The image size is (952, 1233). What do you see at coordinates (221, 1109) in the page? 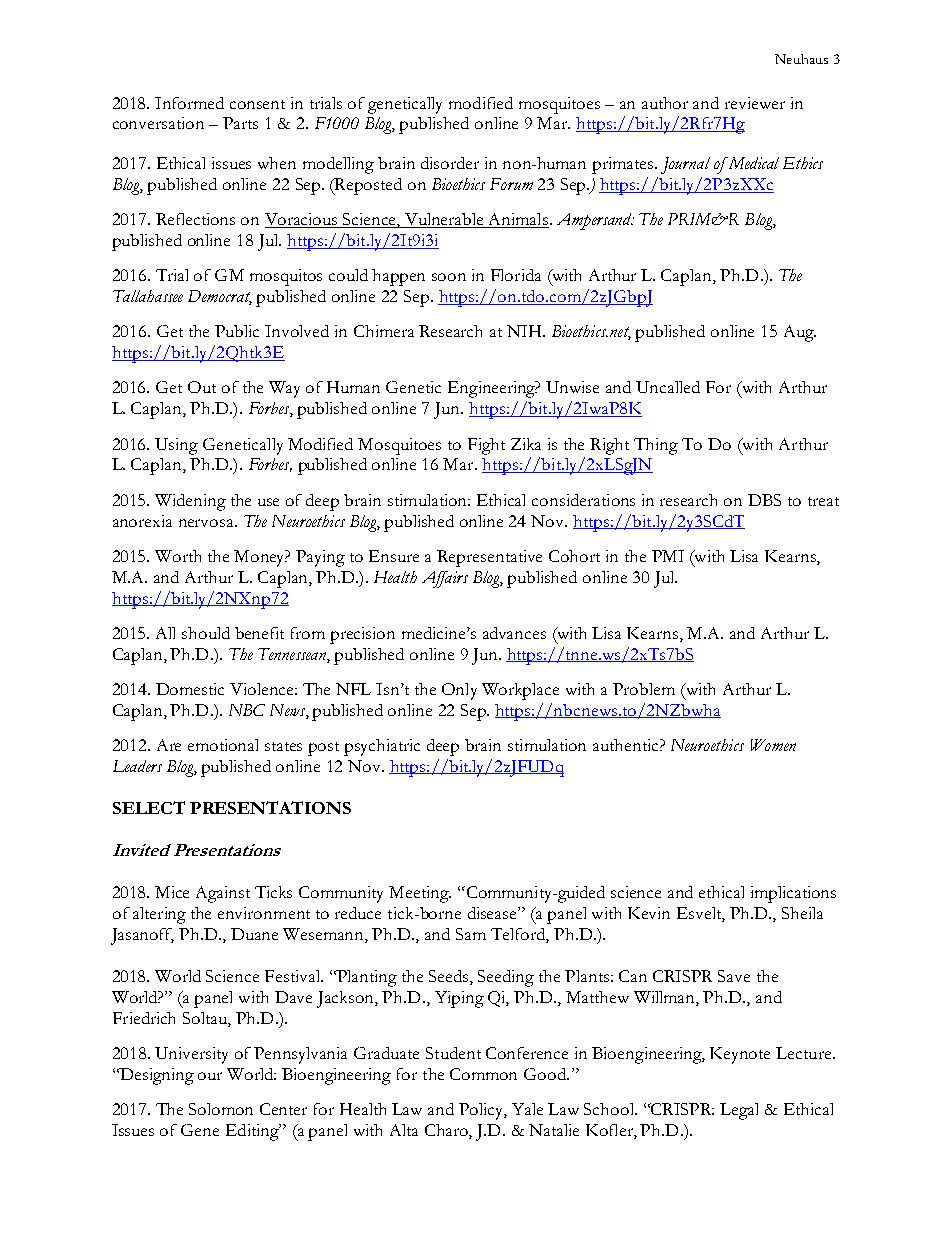
I see `Solomon` at bounding box center [221, 1109].
